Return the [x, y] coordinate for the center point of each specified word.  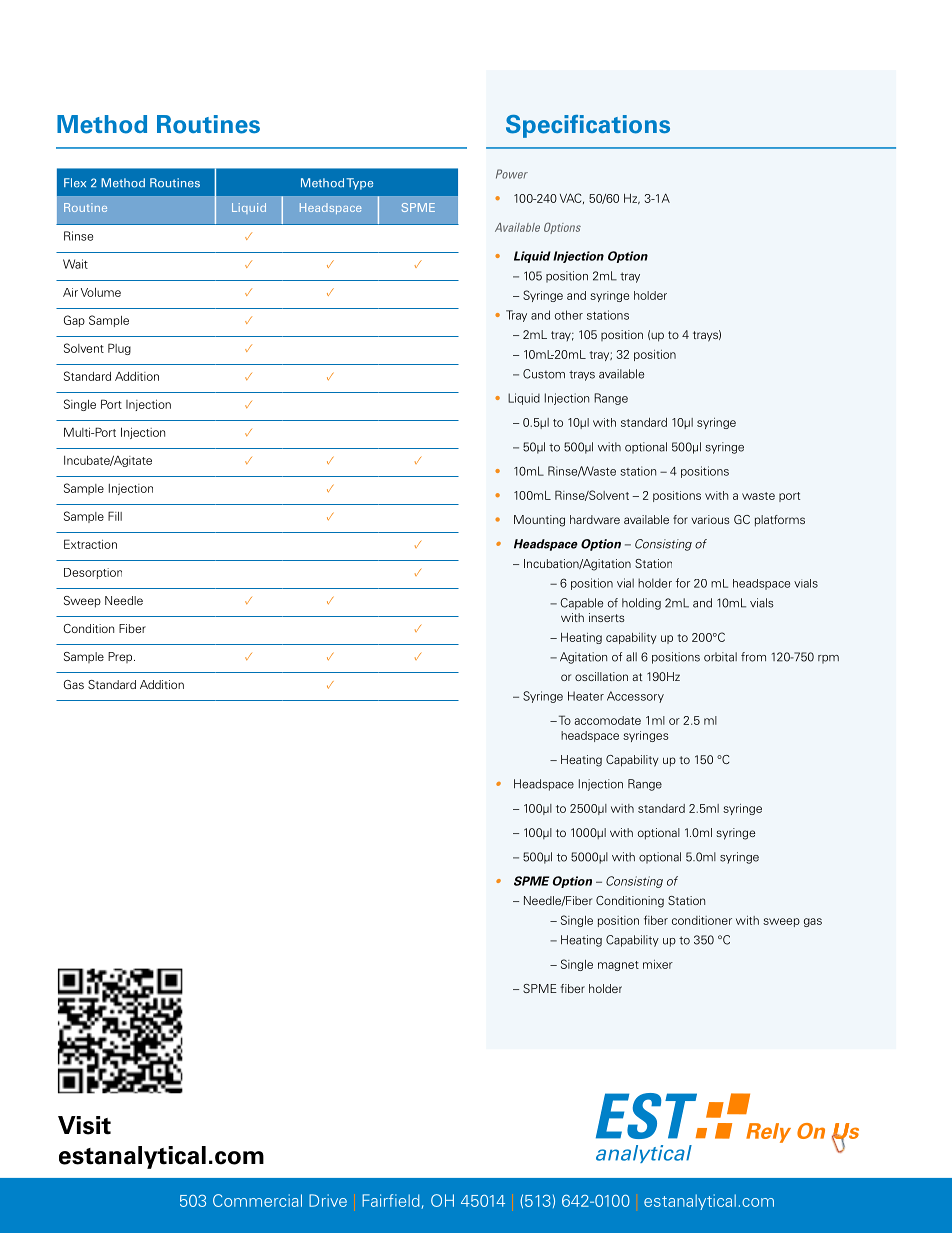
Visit [84, 1125]
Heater [586, 696]
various [710, 519]
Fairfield [392, 1201]
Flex [75, 183]
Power [512, 174]
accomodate [608, 720]
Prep [121, 657]
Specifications [588, 126]
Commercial [257, 1200]
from [753, 657]
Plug [119, 349]
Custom [544, 374]
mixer [658, 964]
